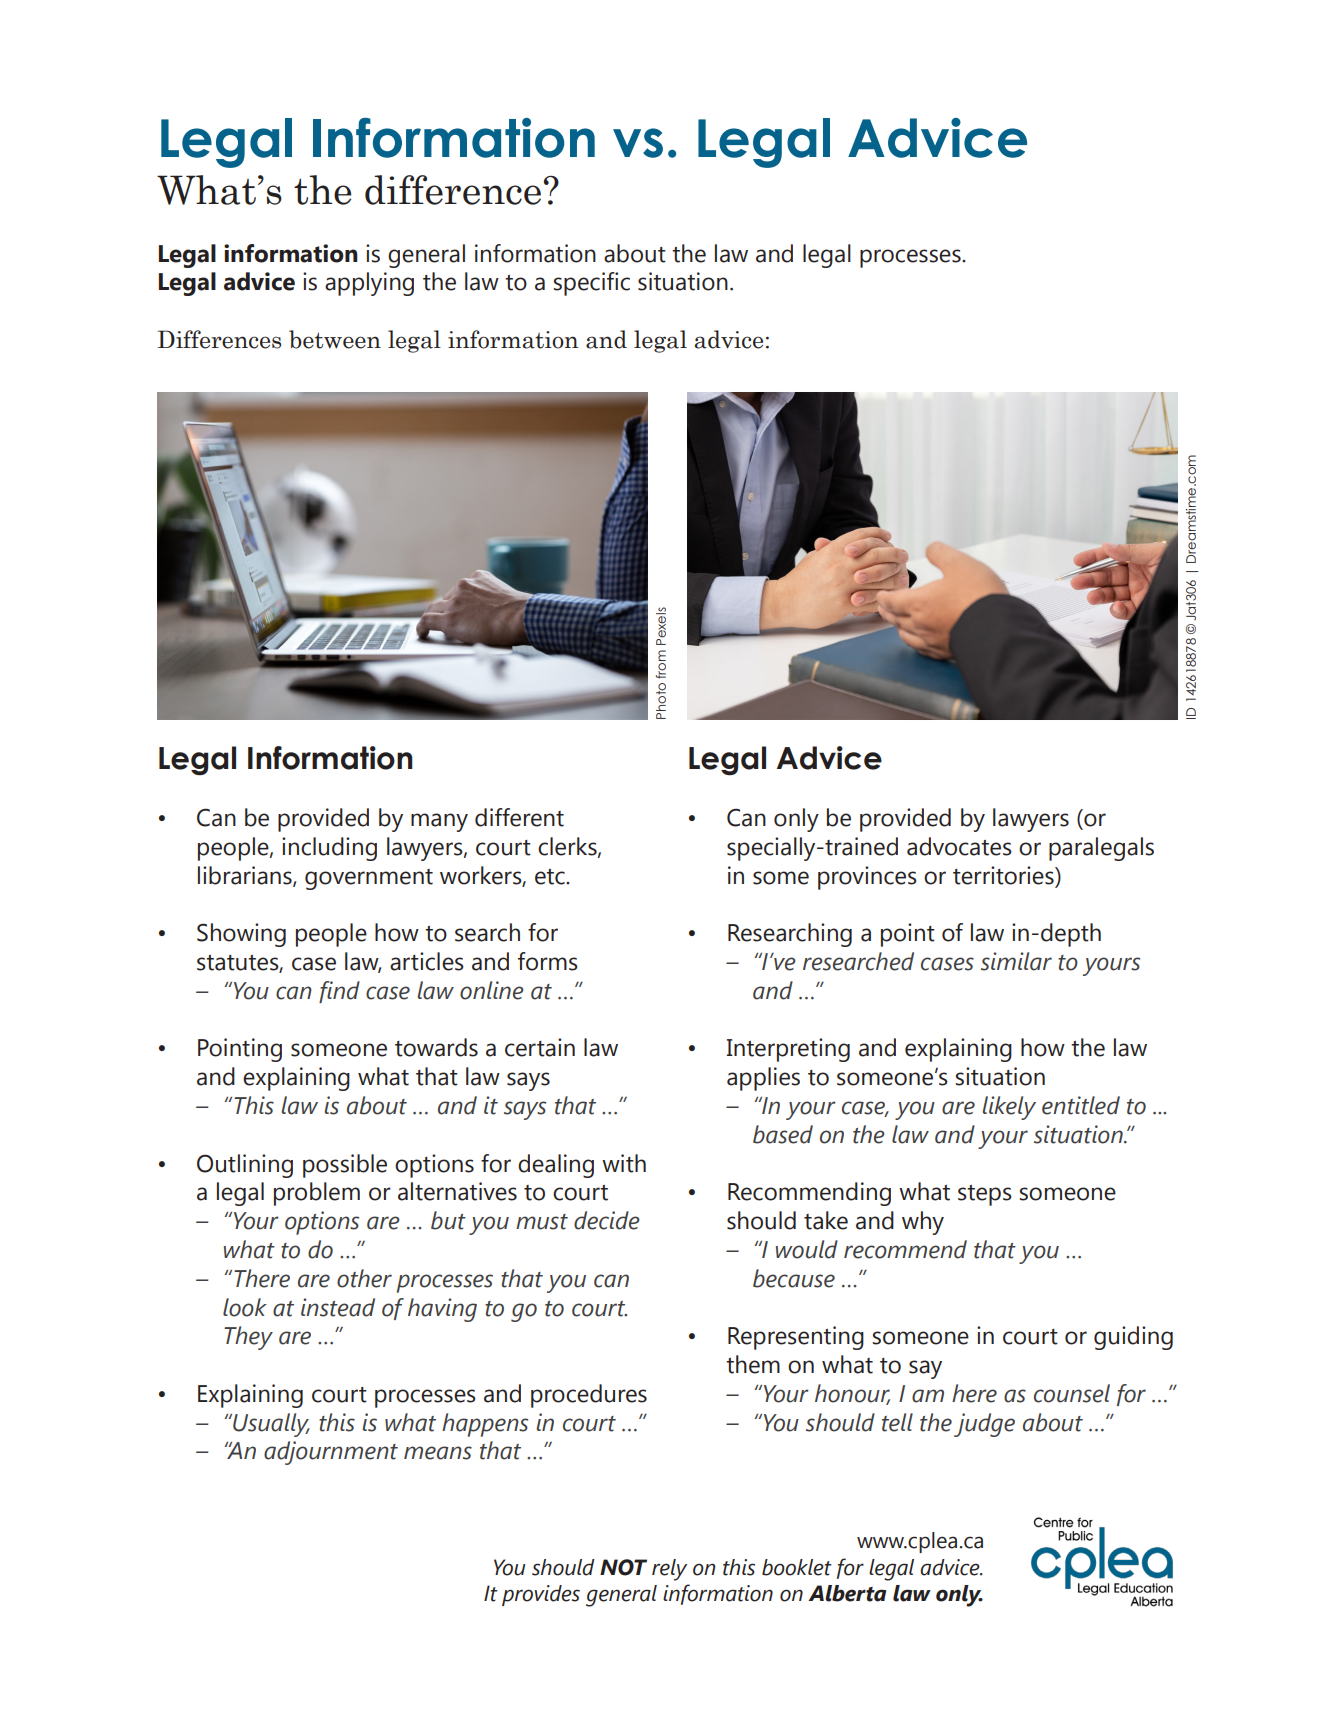 The width and height of the page is (1335, 1727). I want to click on different, so click(519, 817).
